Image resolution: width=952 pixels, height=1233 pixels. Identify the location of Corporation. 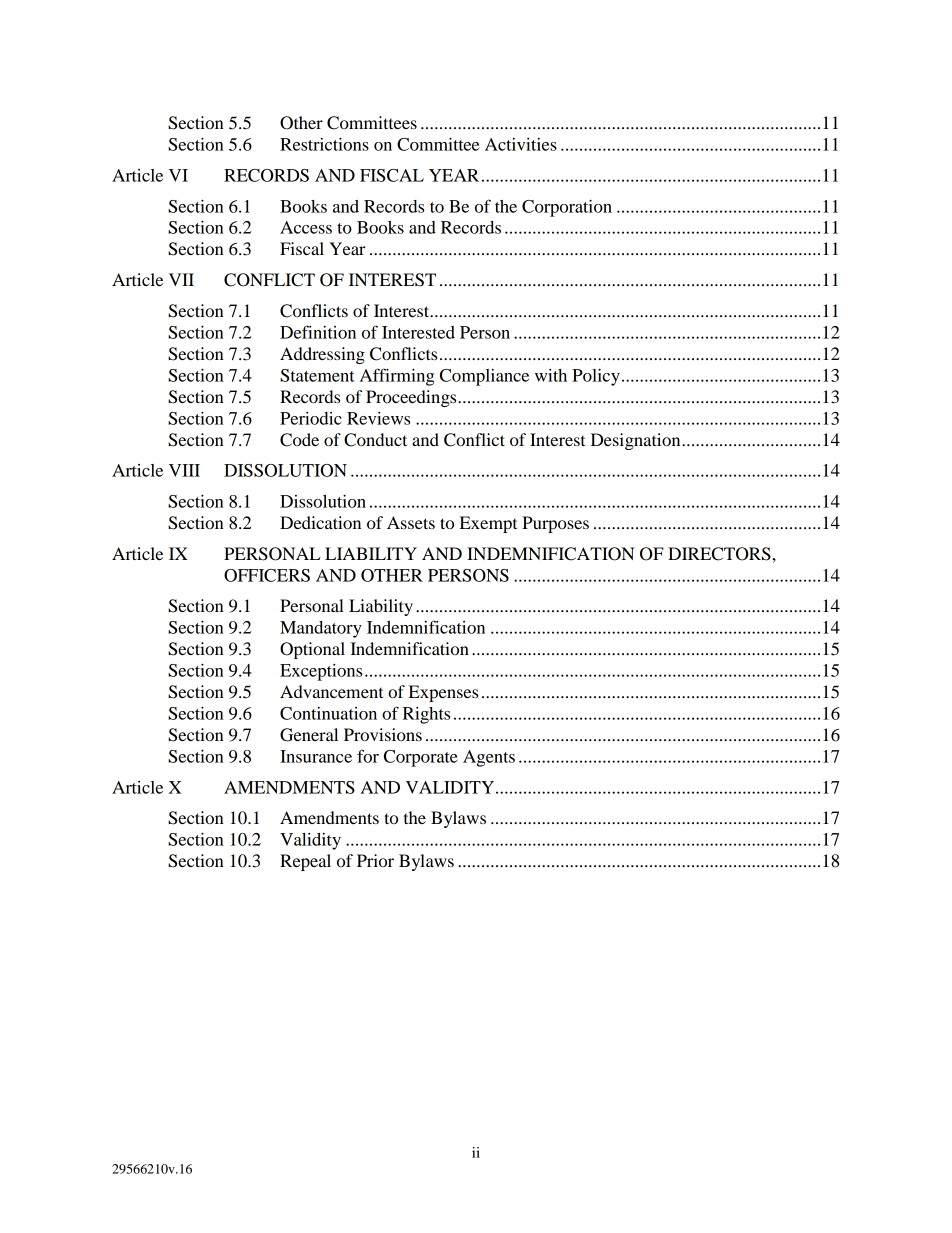
(567, 208).
